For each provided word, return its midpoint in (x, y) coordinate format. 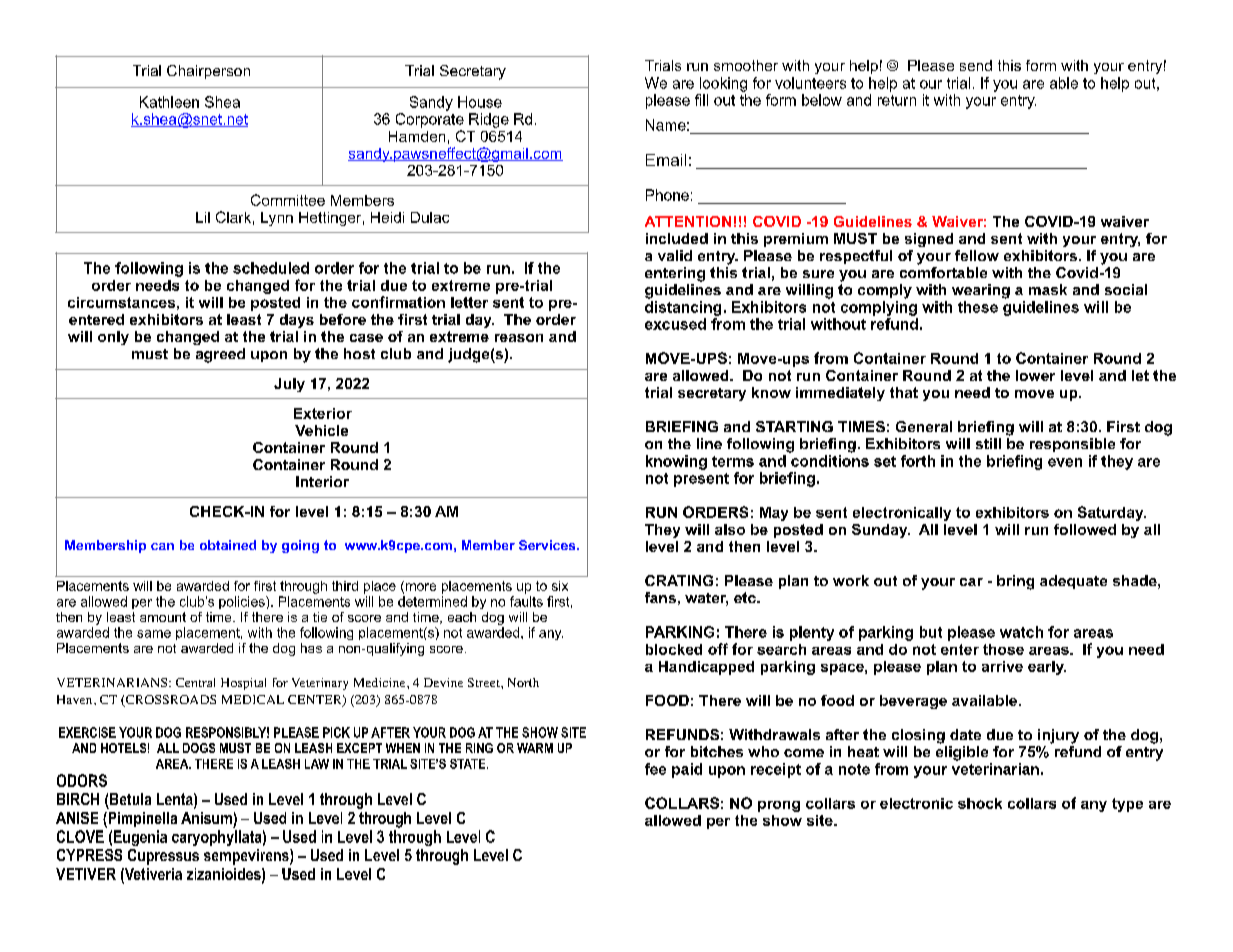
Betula (130, 799)
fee (655, 769)
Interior (322, 481)
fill (701, 100)
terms (733, 461)
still (988, 443)
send (976, 65)
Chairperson (208, 72)
